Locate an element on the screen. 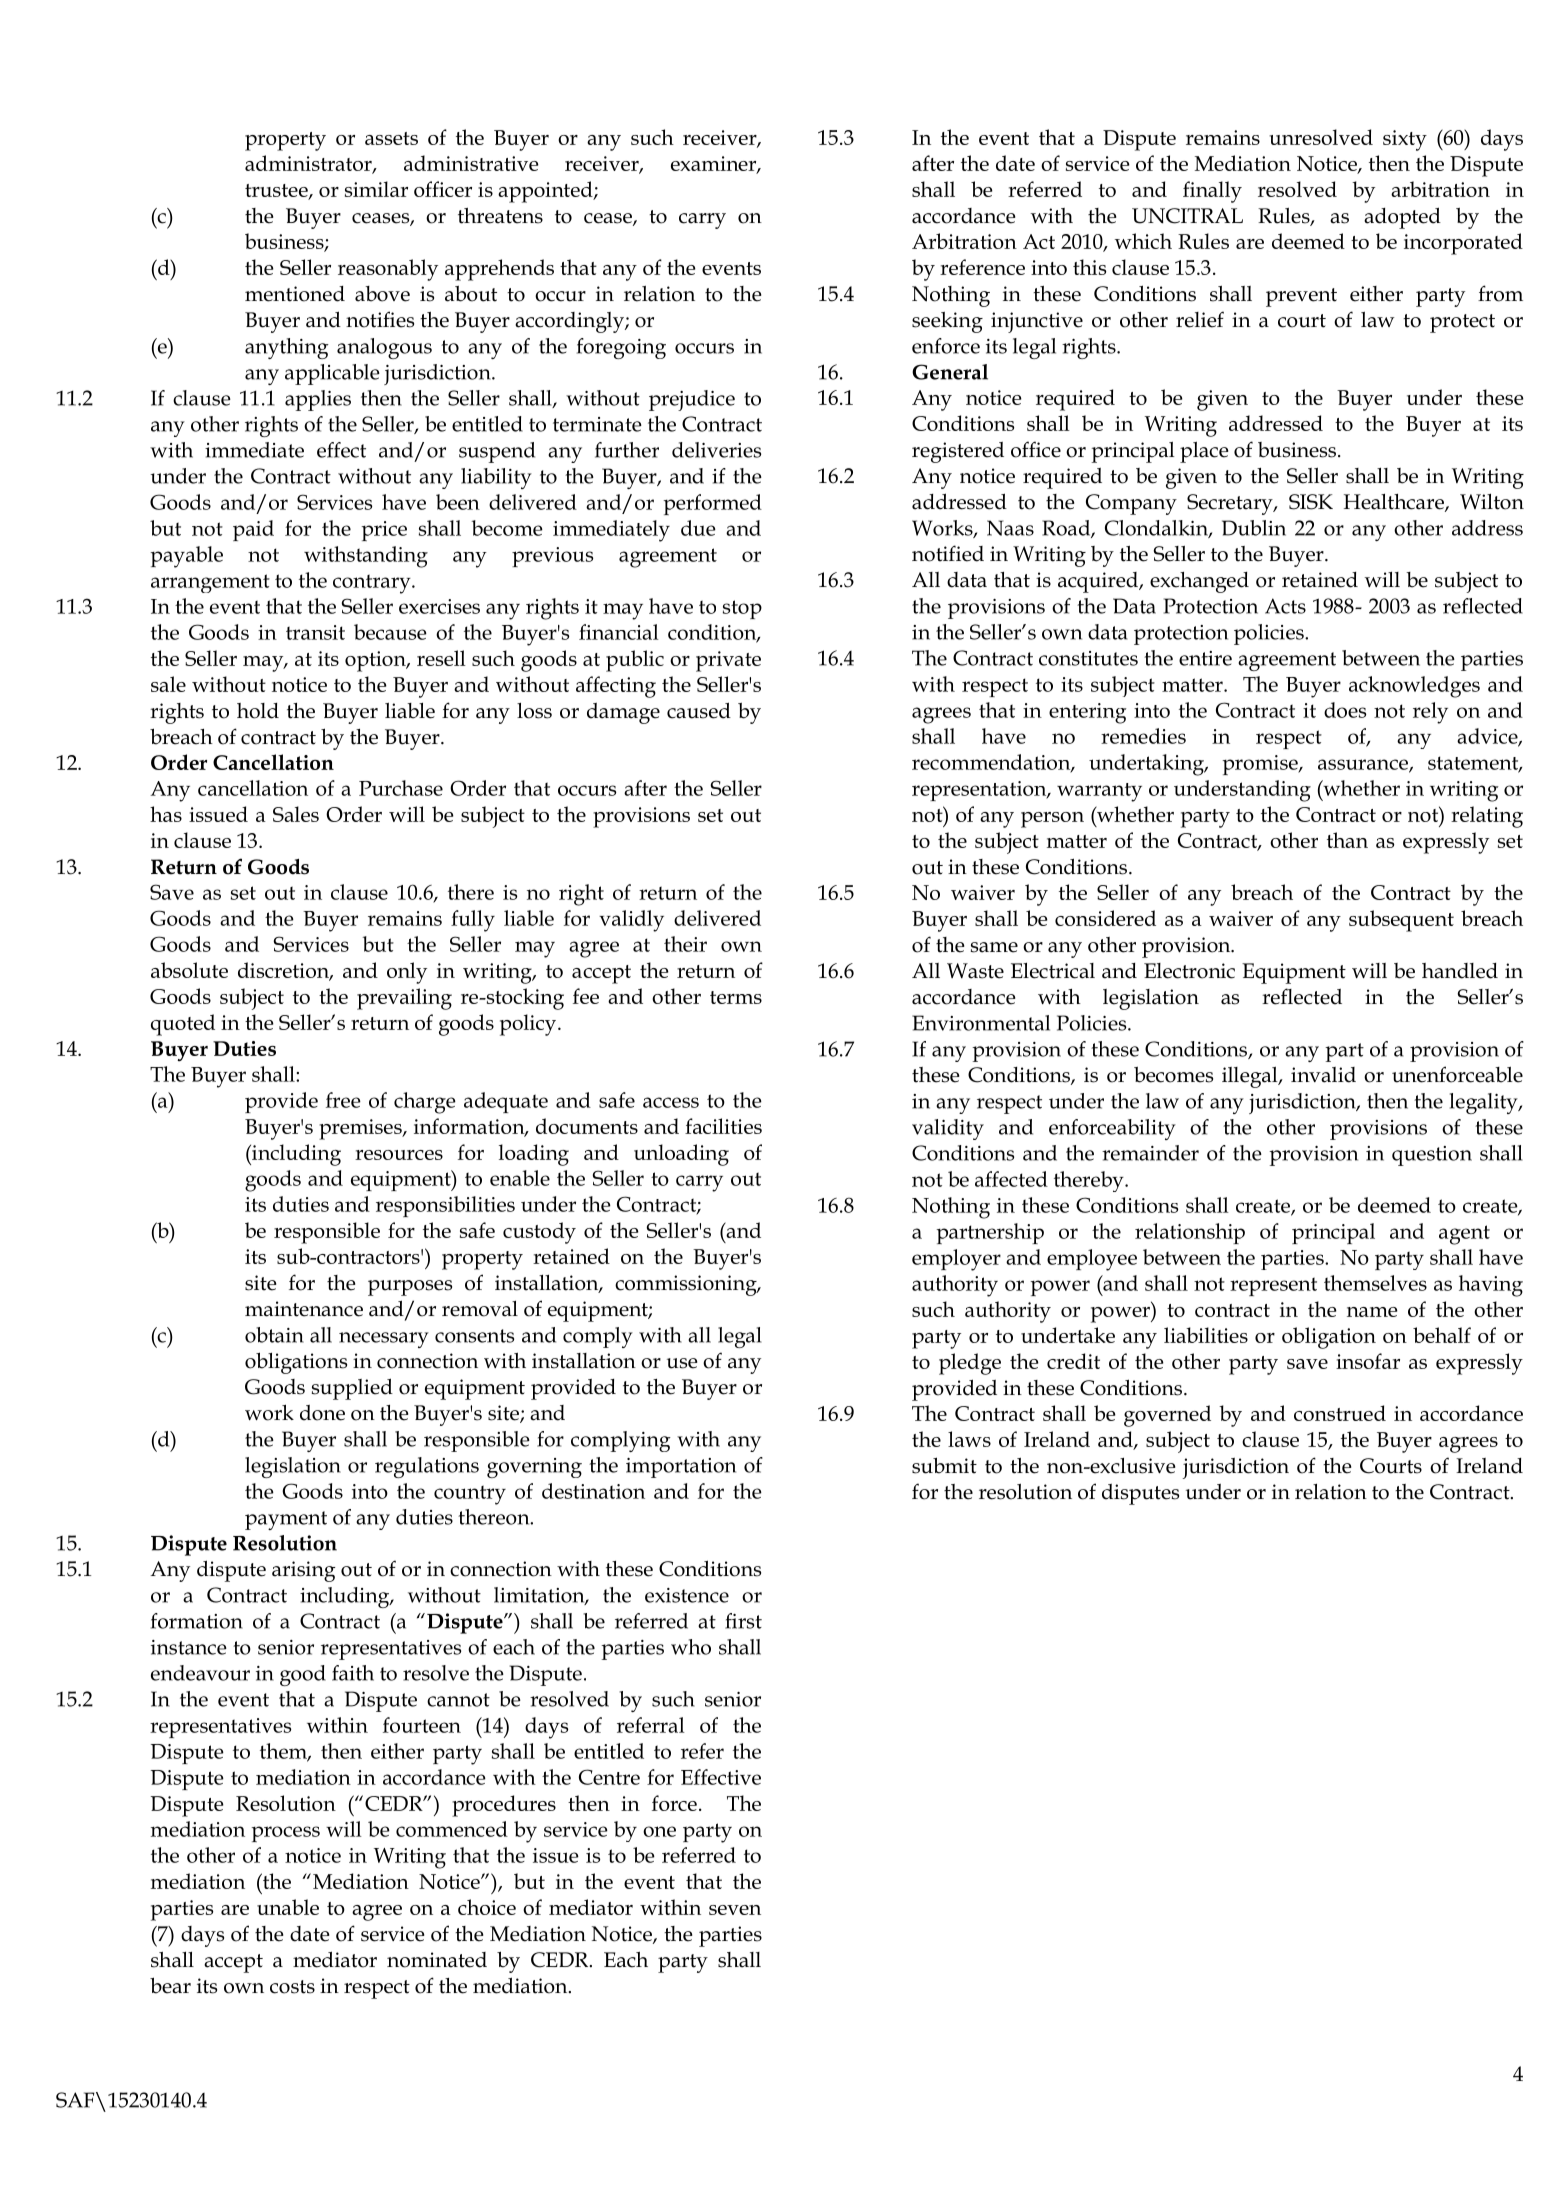 This screenshot has height=2206, width=1560. Purchase is located at coordinates (401, 788).
